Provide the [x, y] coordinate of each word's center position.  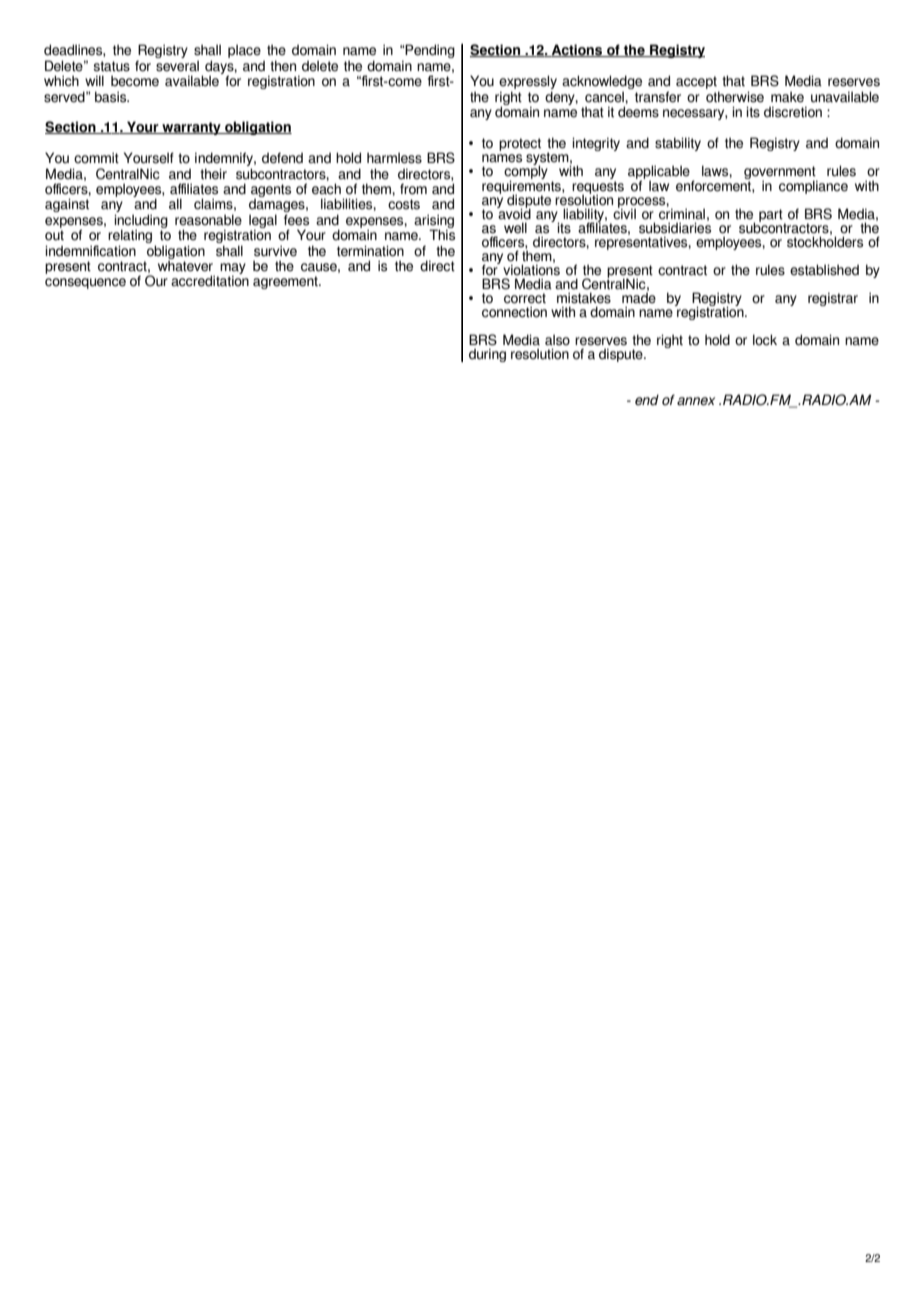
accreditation [210, 281]
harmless [394, 158]
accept [697, 84]
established [824, 270]
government [781, 174]
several [177, 66]
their [213, 174]
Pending [429, 51]
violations [531, 269]
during [487, 355]
